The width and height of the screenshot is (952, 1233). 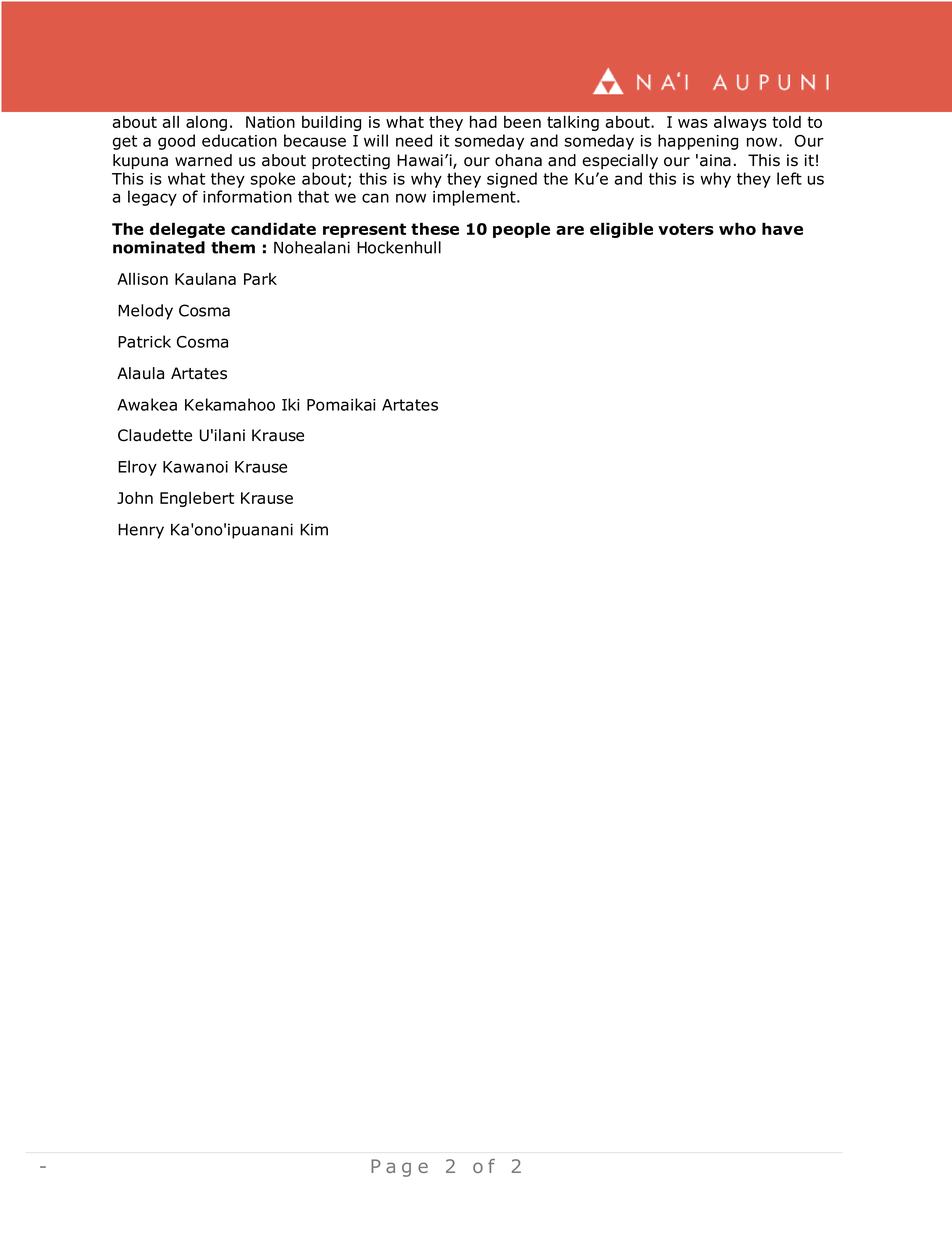 I want to click on good, so click(x=176, y=142).
